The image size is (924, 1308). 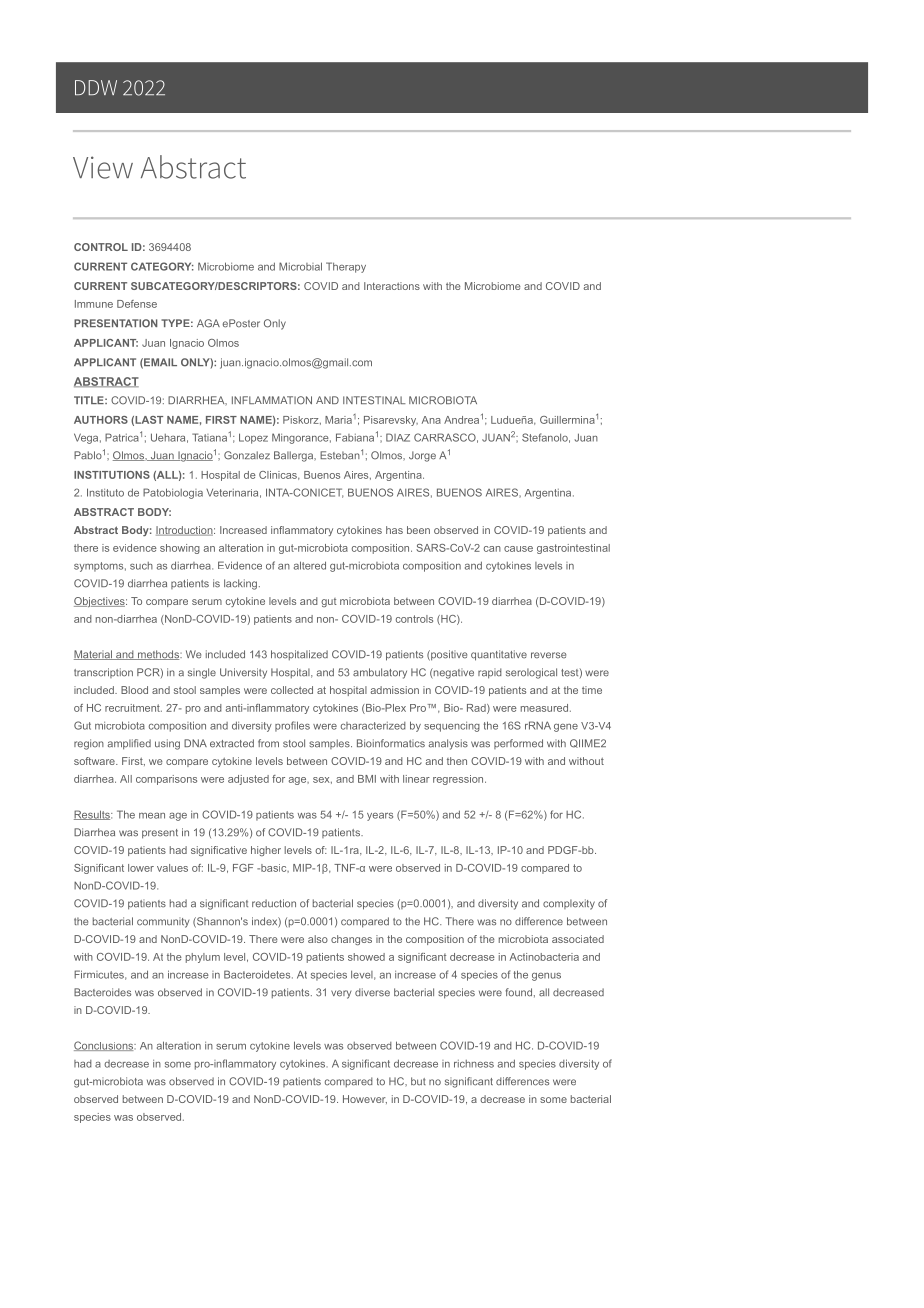 What do you see at coordinates (380, 673) in the page?
I see `ambulatory` at bounding box center [380, 673].
